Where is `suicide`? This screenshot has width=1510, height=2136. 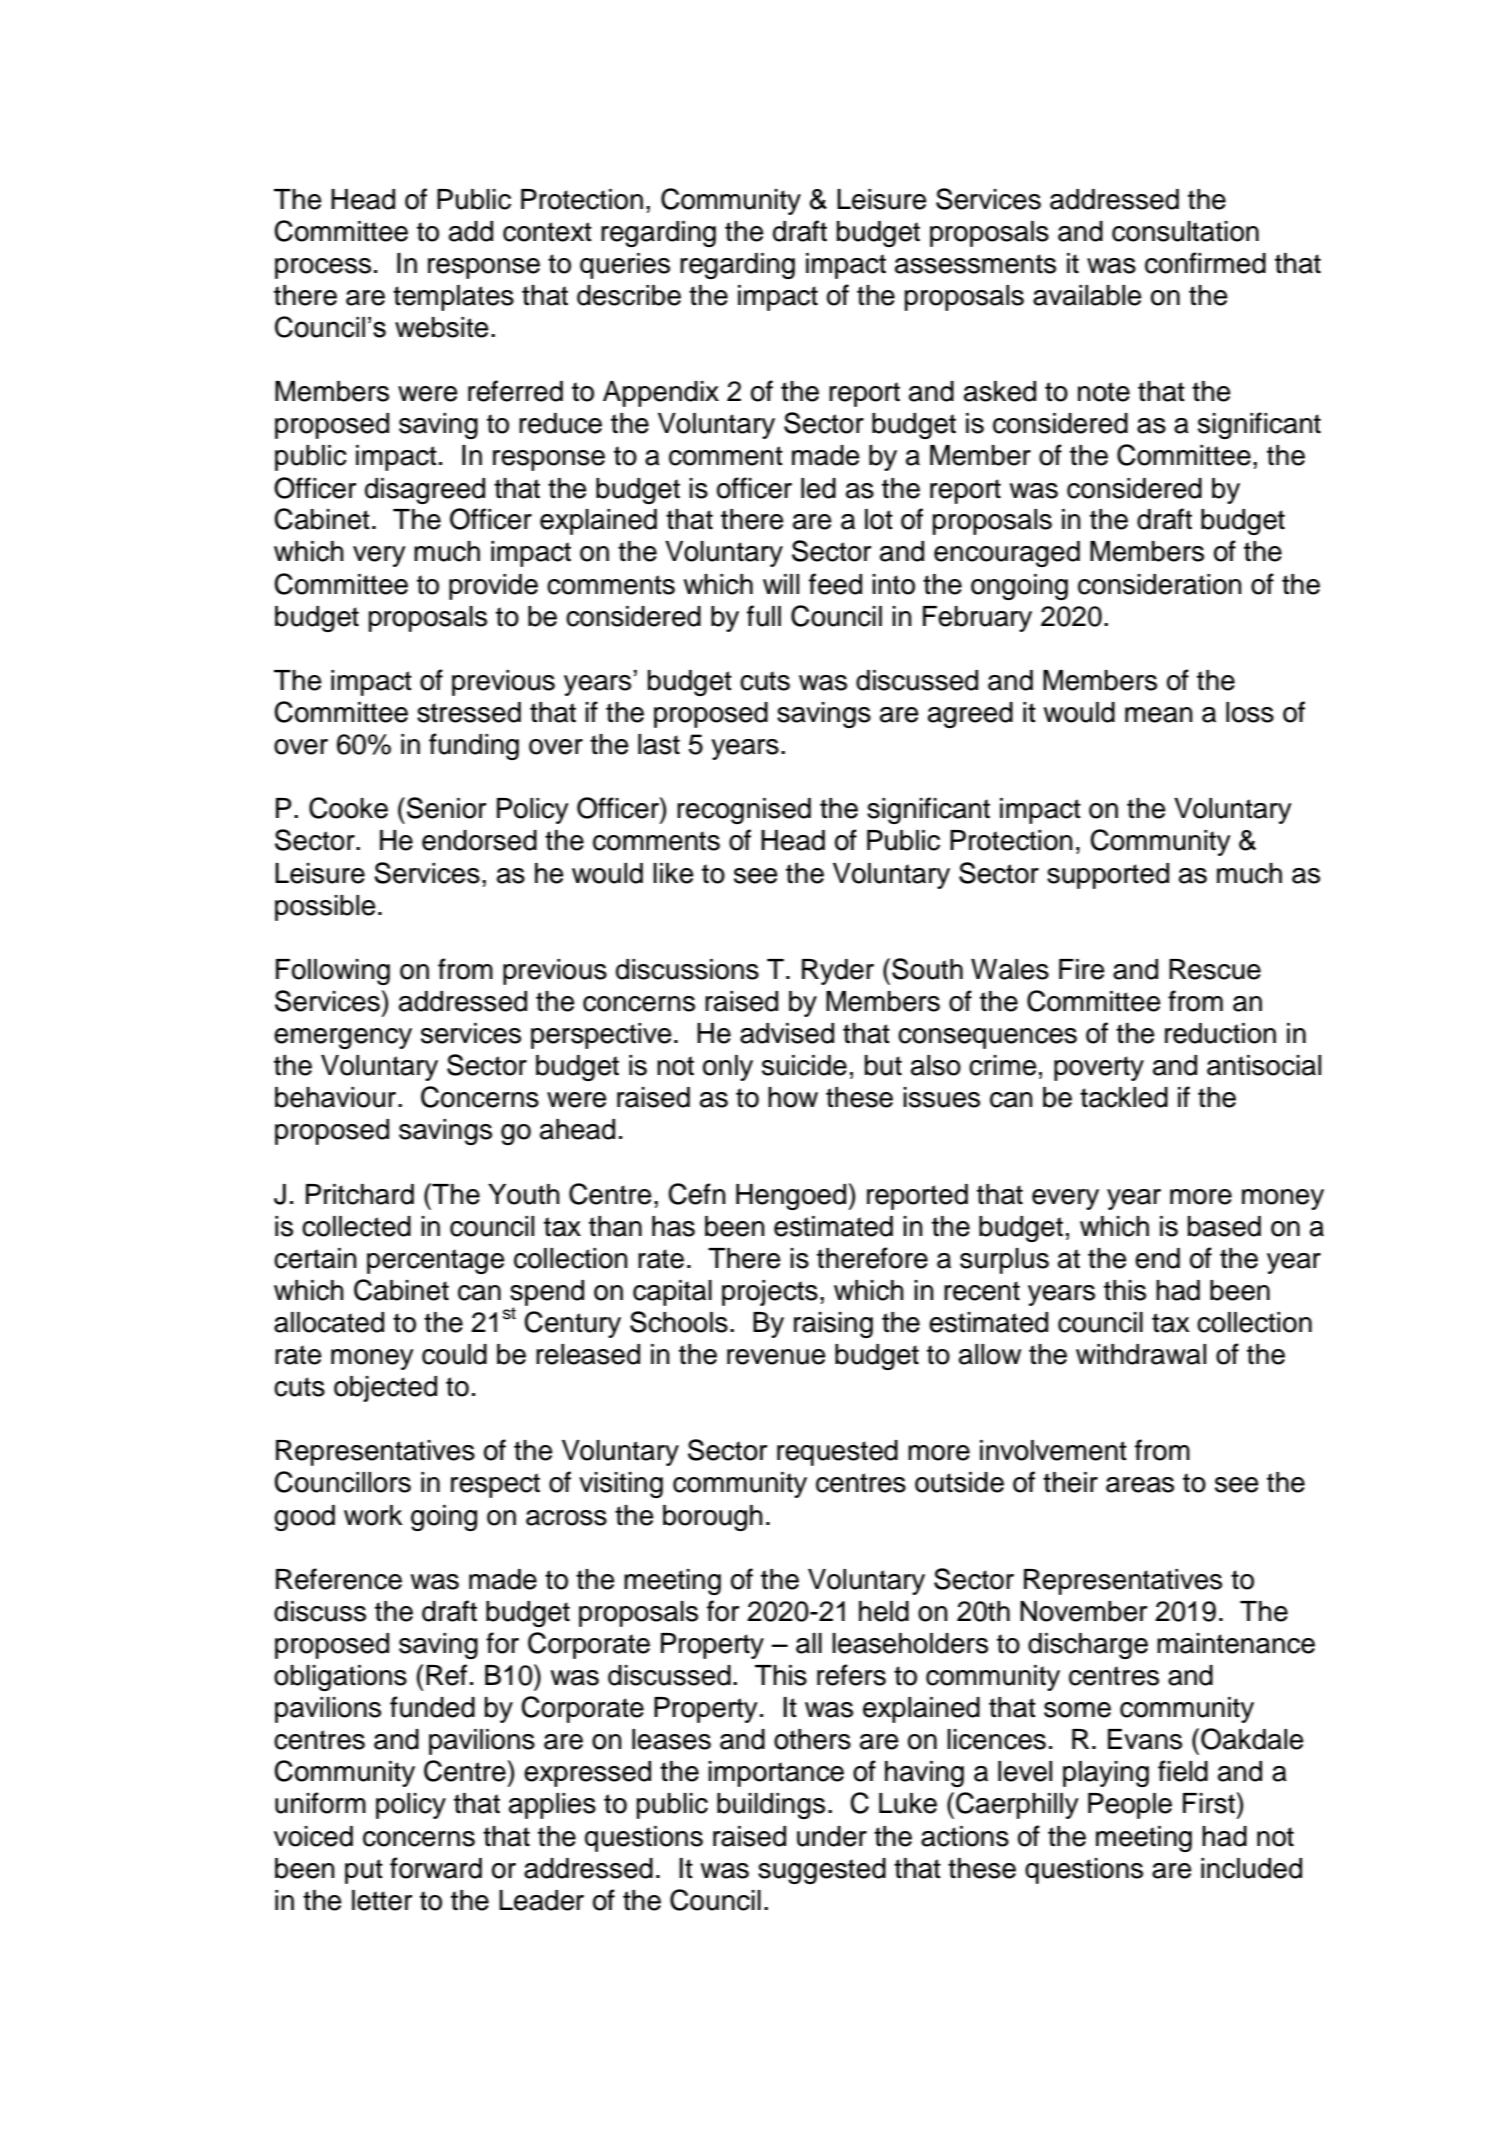 suicide is located at coordinates (804, 1065).
